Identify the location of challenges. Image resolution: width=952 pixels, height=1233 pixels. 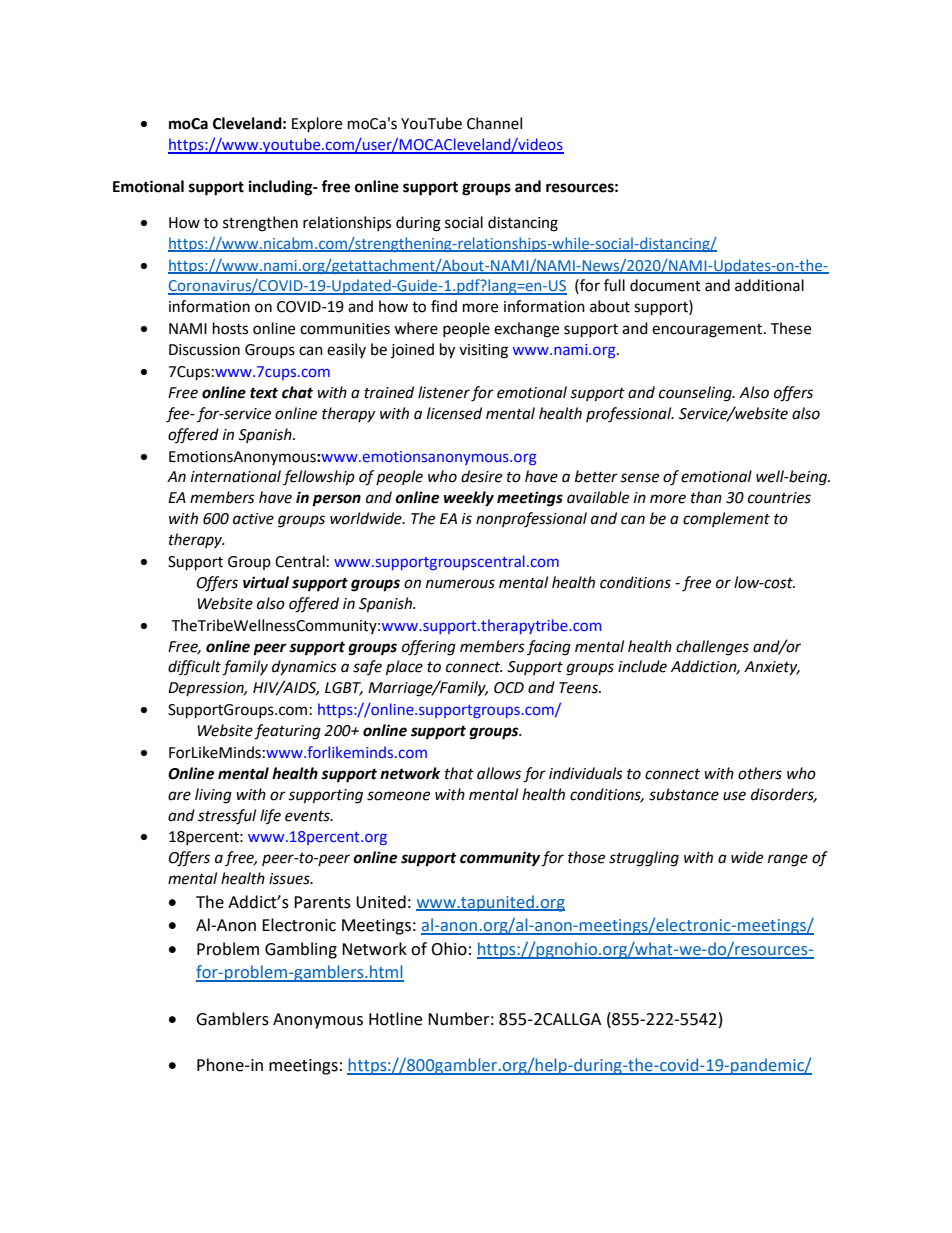
(712, 648).
